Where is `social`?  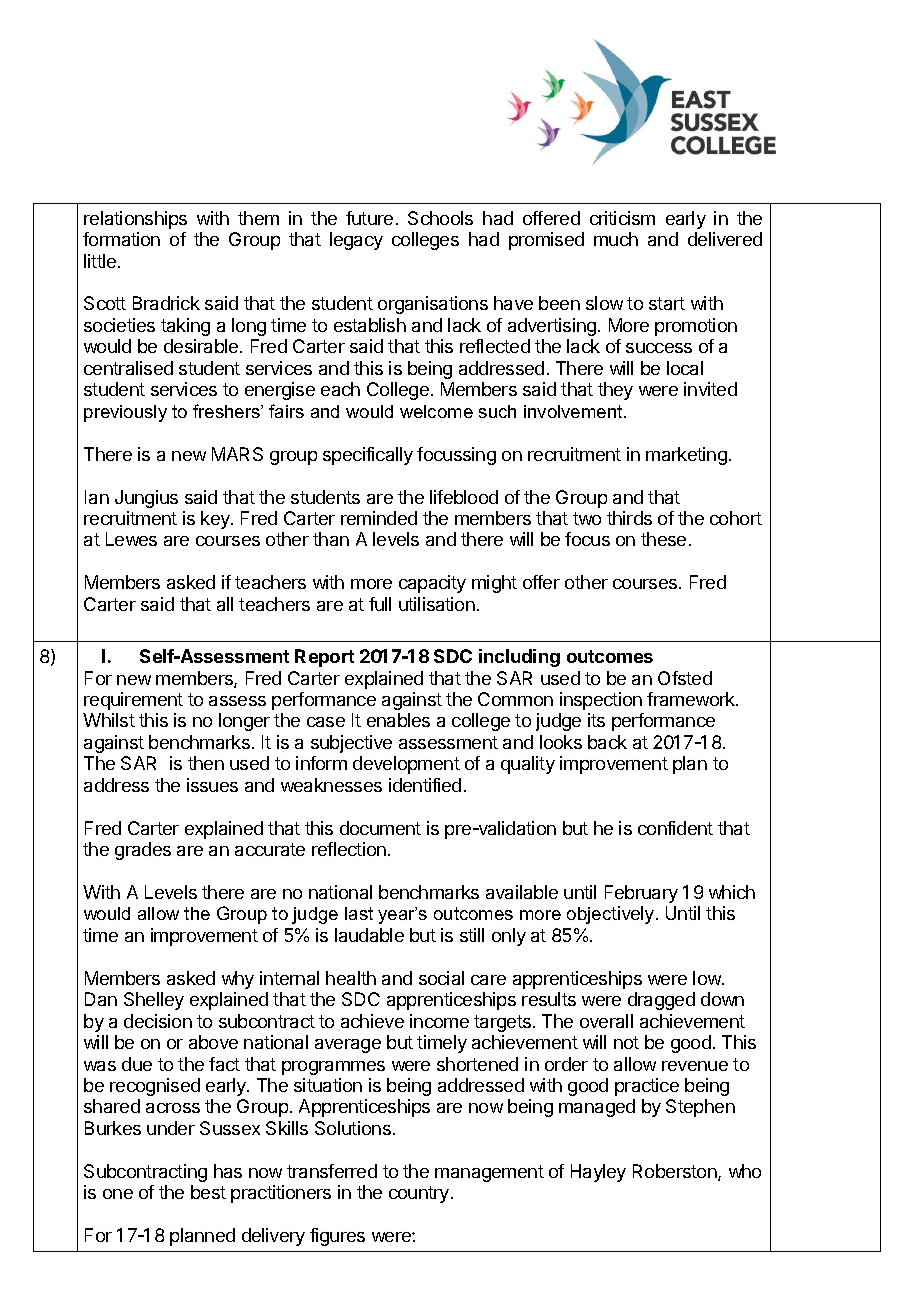
social is located at coordinates (441, 978).
